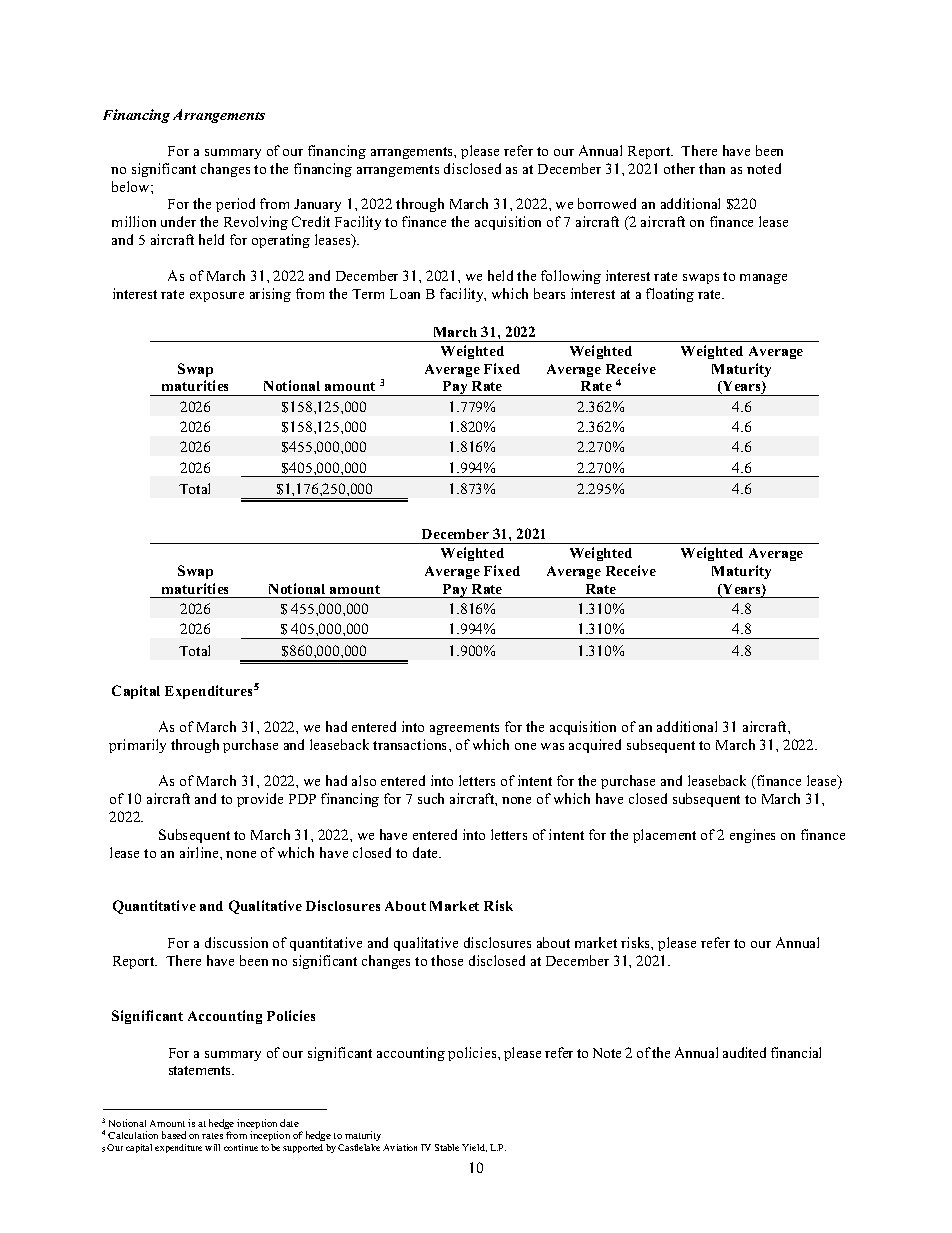 This page has width=952, height=1233. Describe the element at coordinates (752, 836) in the page. I see `engines` at that location.
